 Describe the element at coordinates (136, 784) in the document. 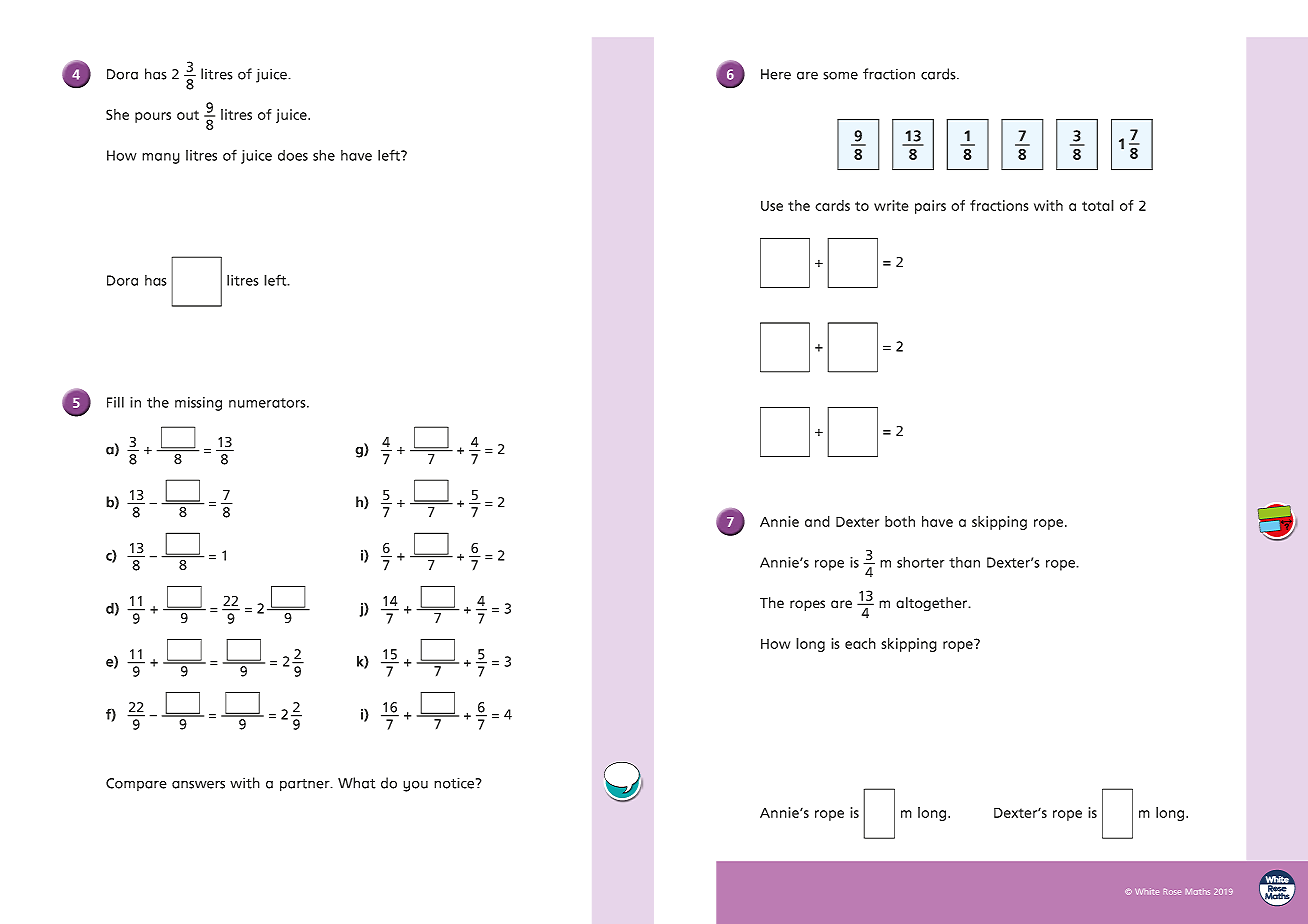

I see `Compare` at that location.
